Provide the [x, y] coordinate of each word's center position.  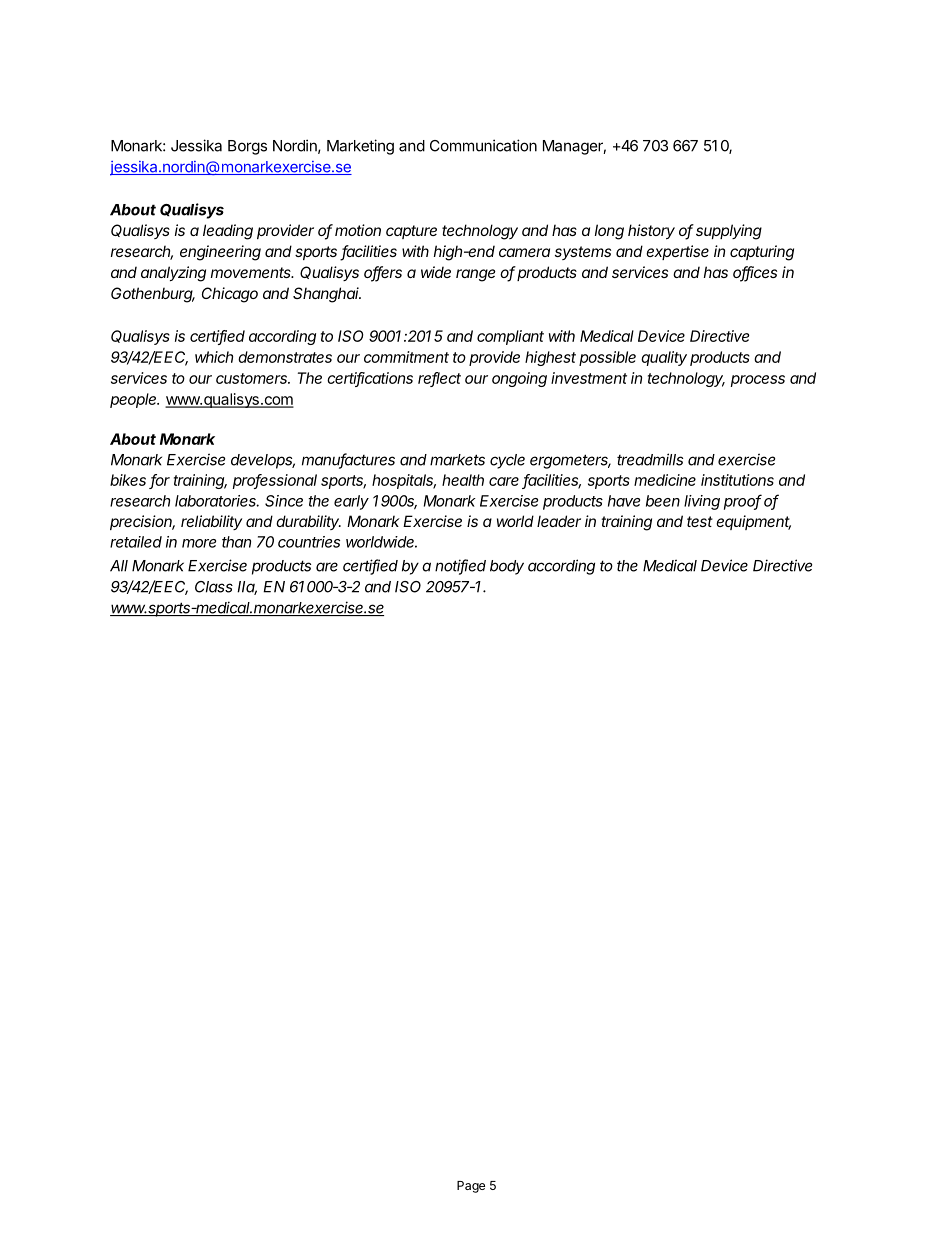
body [507, 567]
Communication [483, 145]
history [651, 231]
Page [471, 1187]
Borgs [247, 147]
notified [460, 566]
